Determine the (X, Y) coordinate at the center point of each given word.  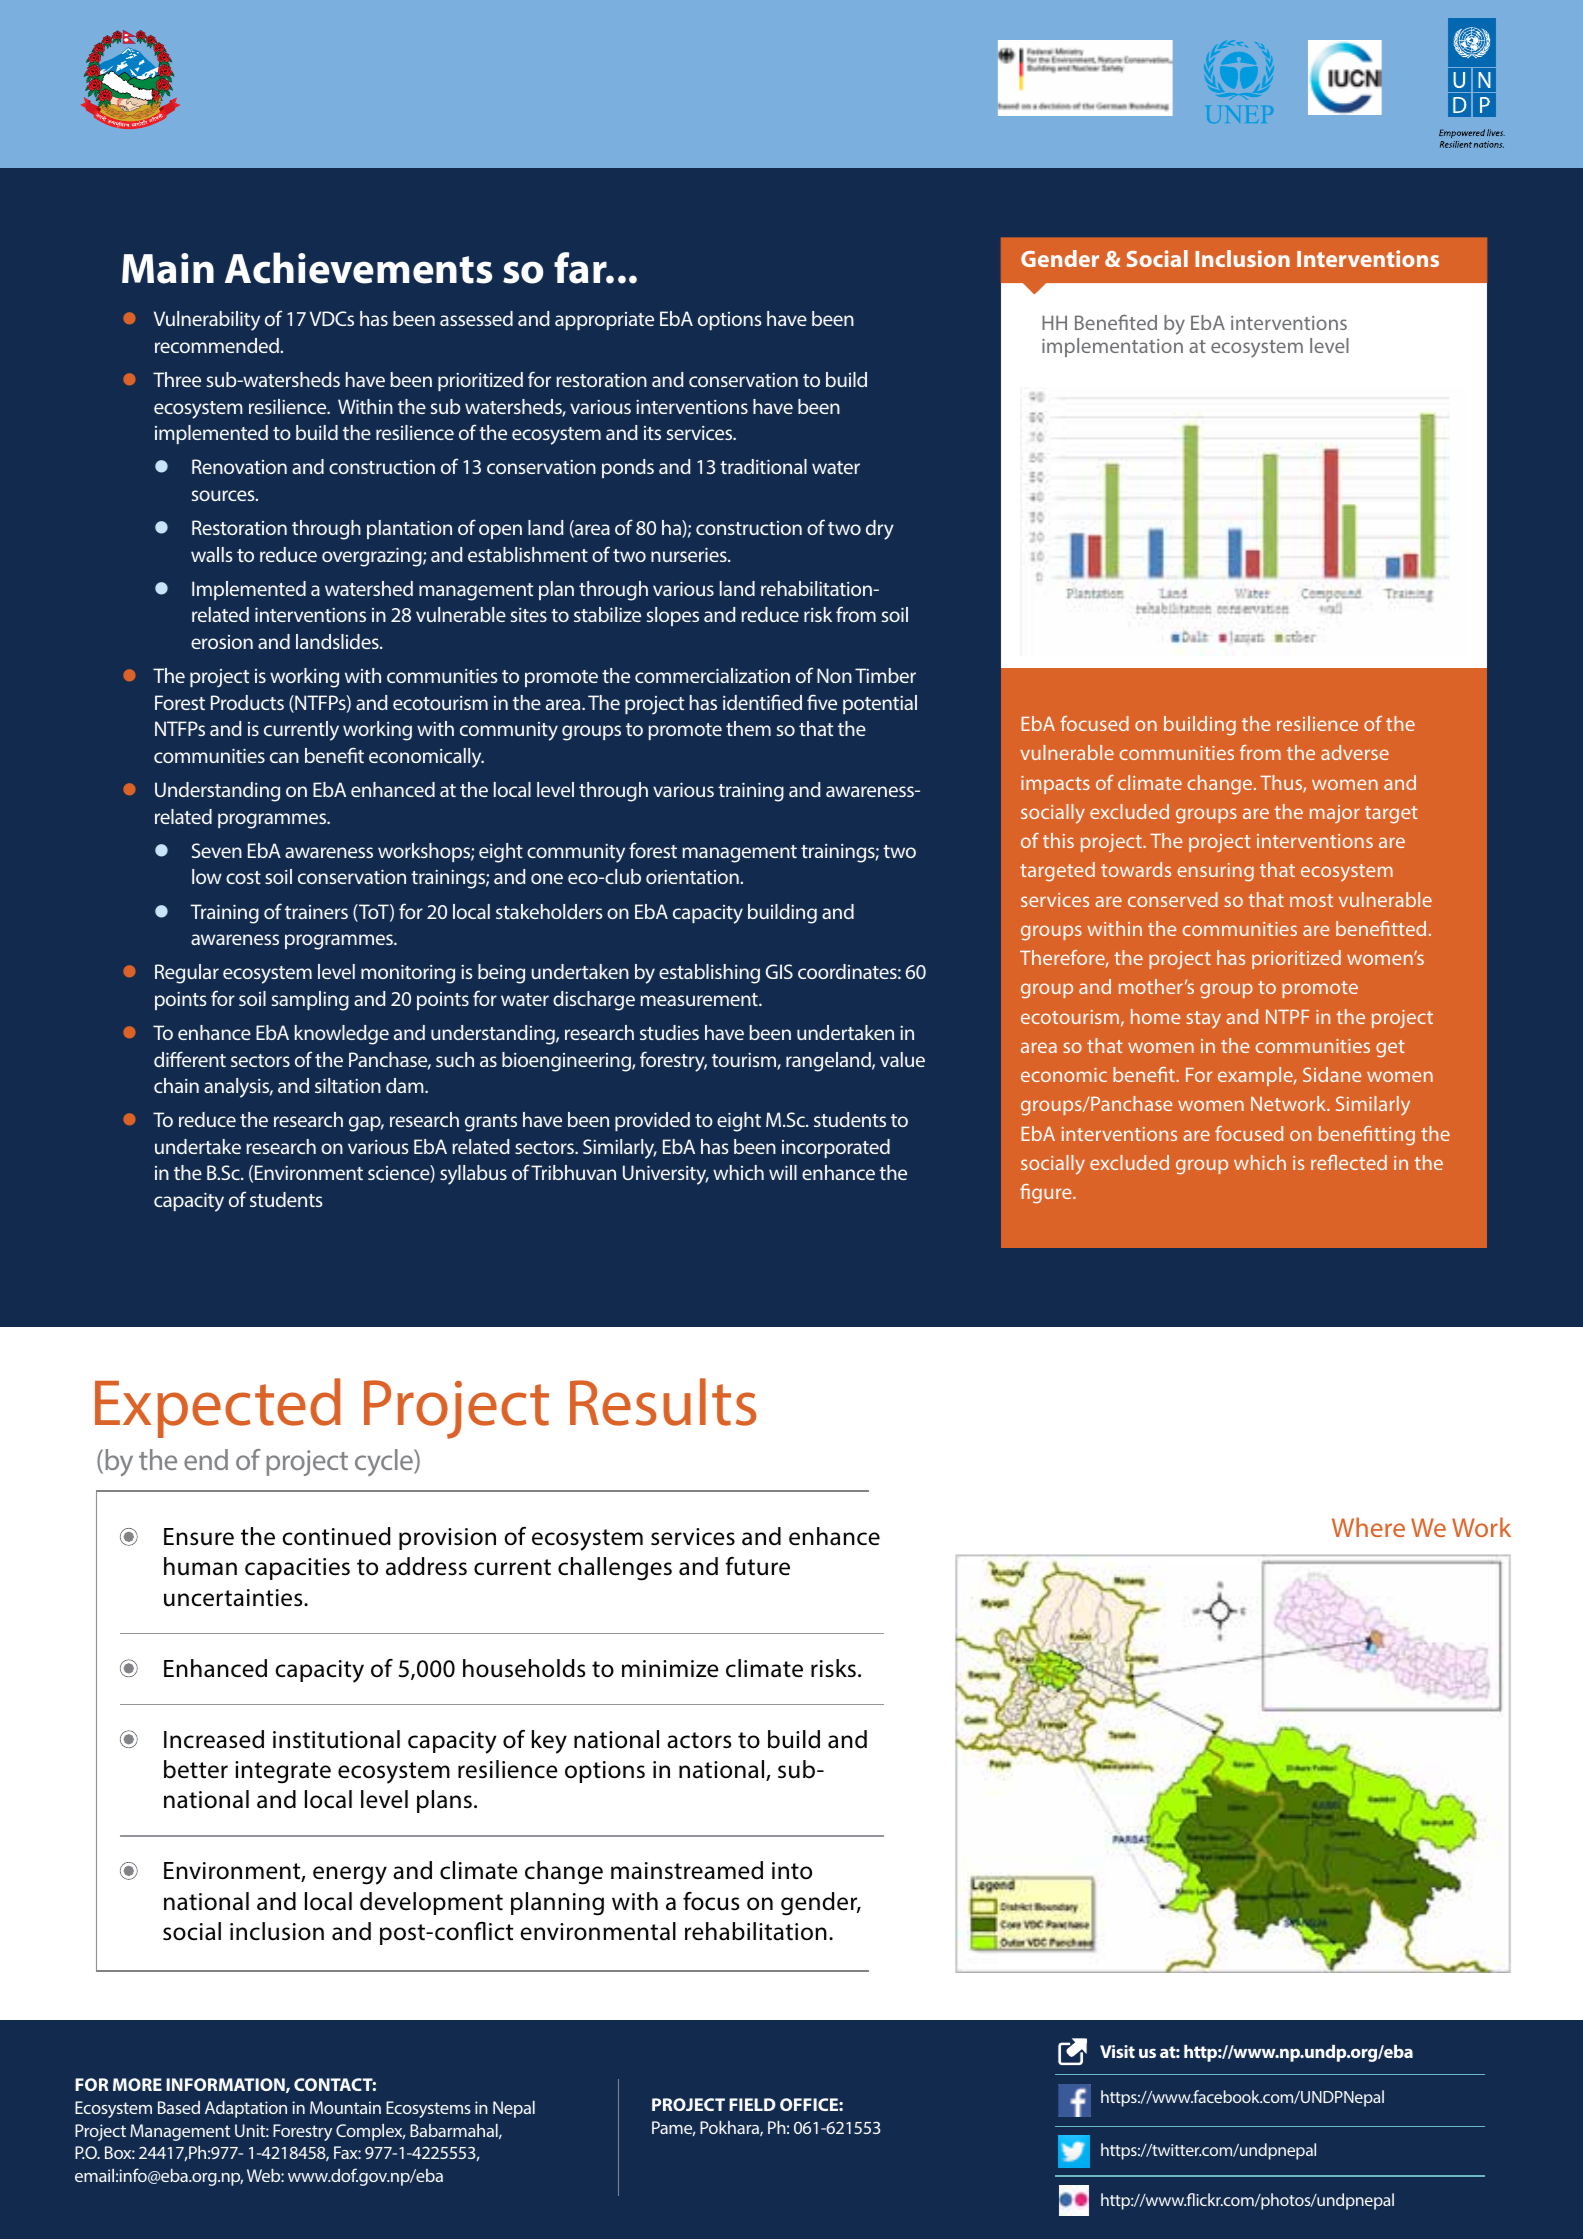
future (758, 1566)
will (783, 1172)
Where (1368, 1527)
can (284, 757)
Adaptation (246, 2109)
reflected (1349, 1162)
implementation (1112, 347)
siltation (348, 1085)
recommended (218, 345)
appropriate (604, 321)
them (748, 728)
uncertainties (234, 1598)
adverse (1355, 752)
